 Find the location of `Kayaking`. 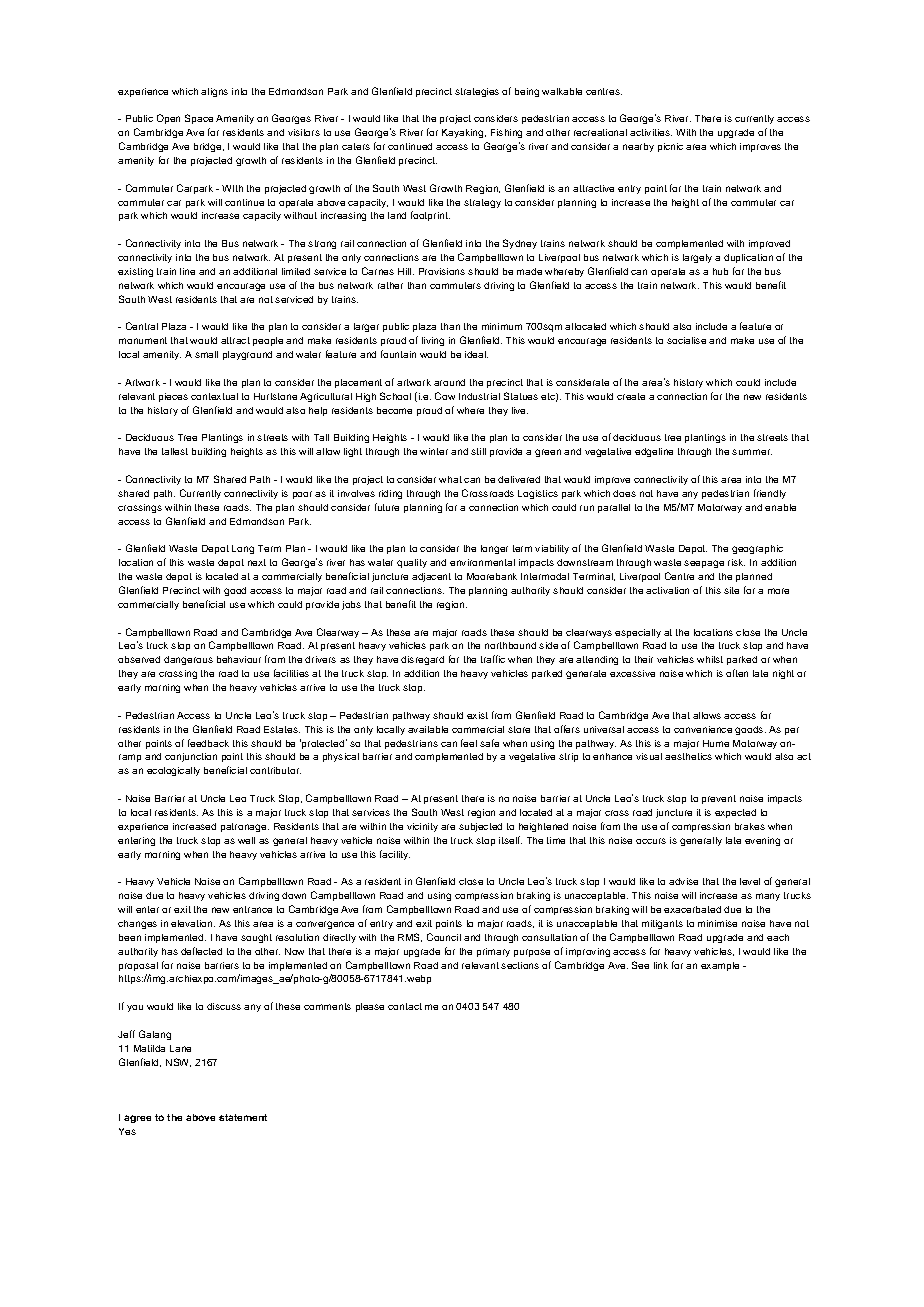

Kayaking is located at coordinates (464, 133).
